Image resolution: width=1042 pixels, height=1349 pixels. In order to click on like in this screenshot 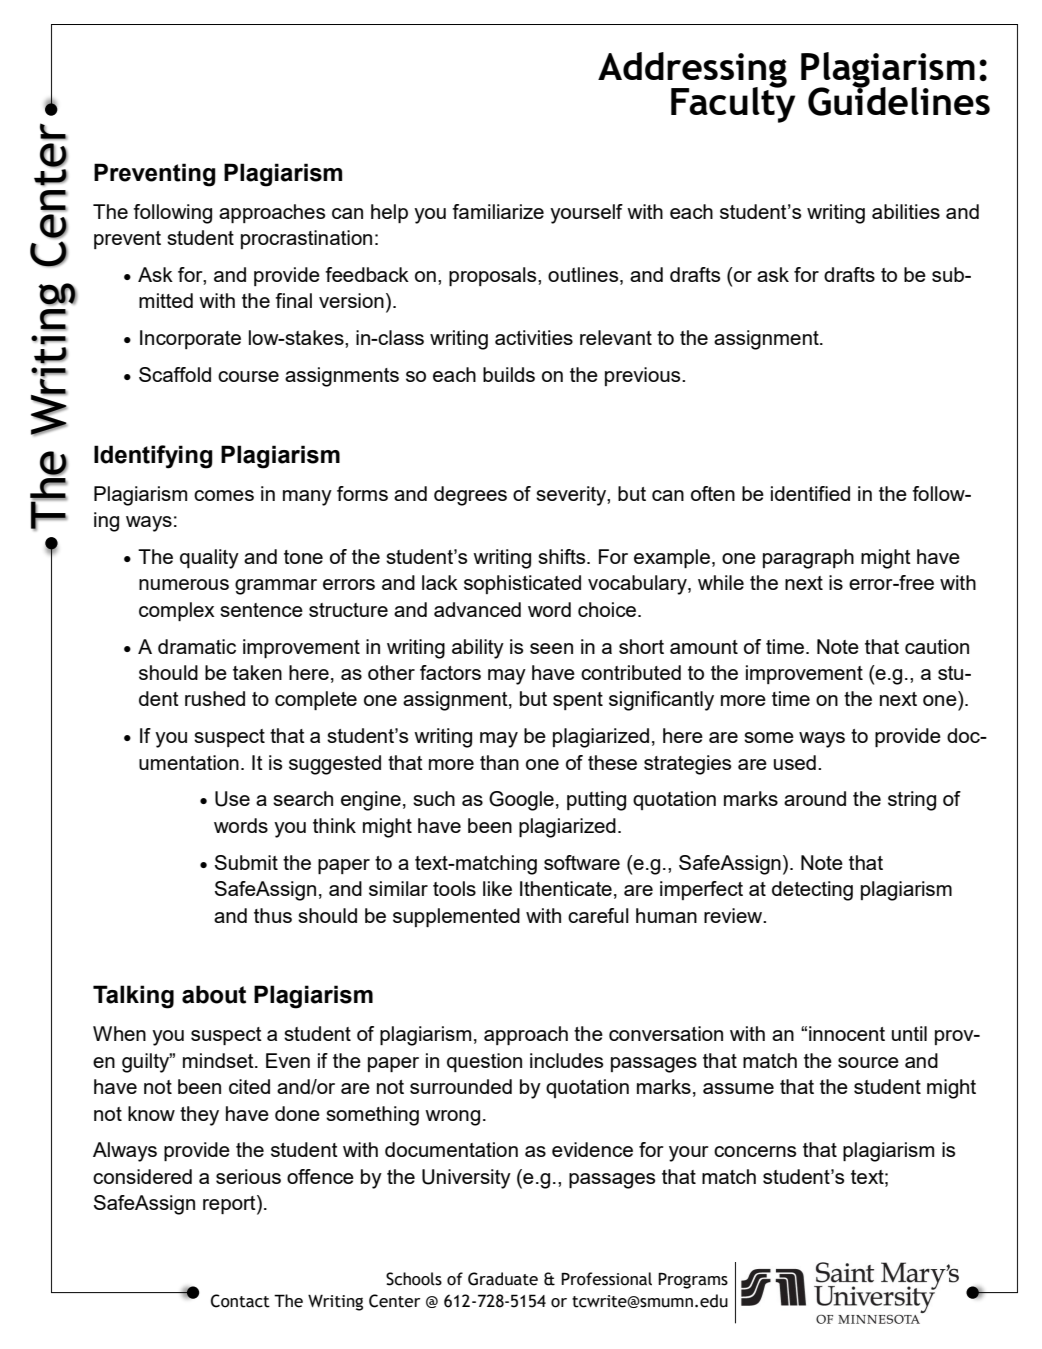, I will do `click(497, 888)`.
